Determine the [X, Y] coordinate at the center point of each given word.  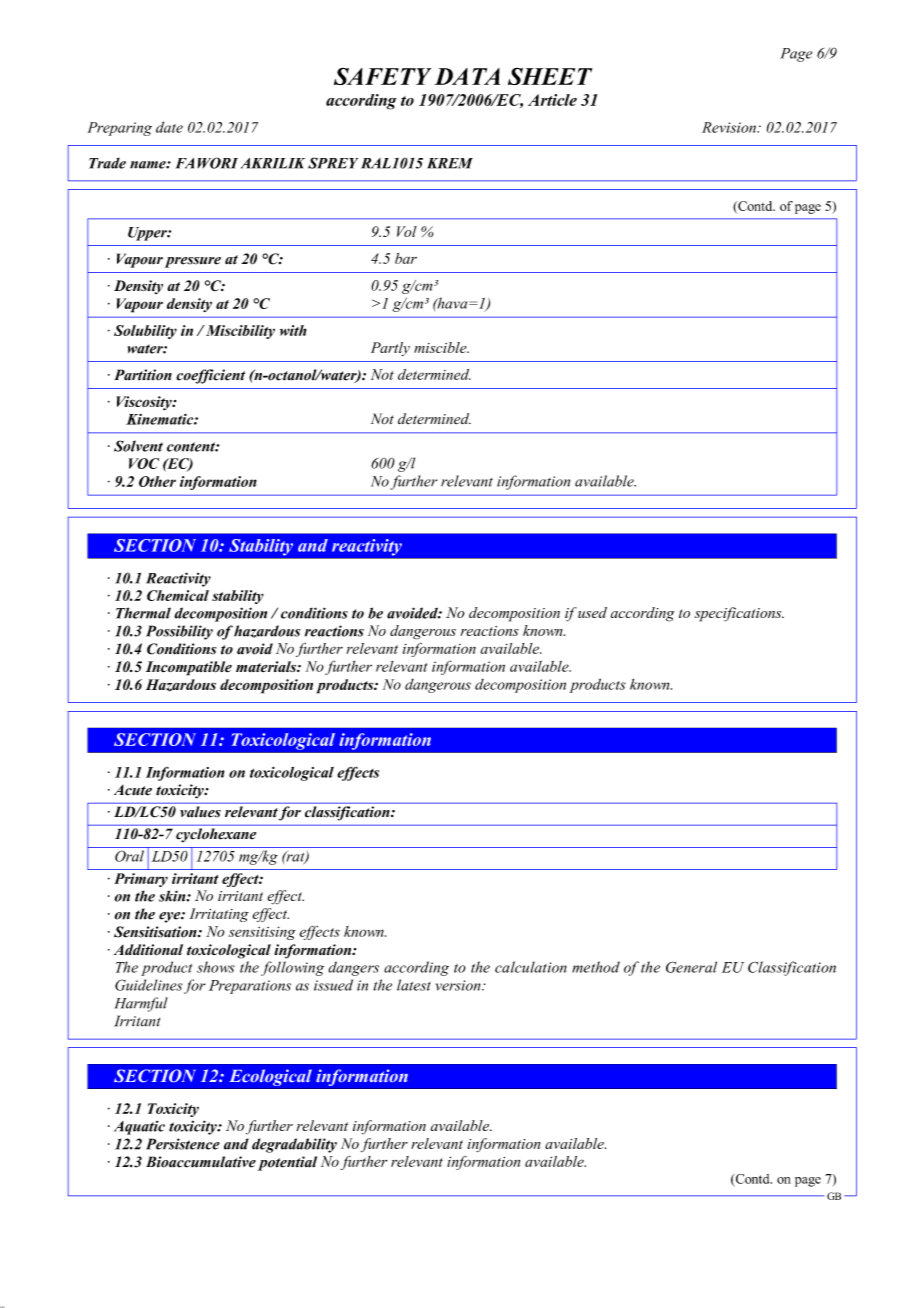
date [169, 127]
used [592, 612]
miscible [441, 347]
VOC [144, 463]
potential [287, 1163]
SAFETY [383, 76]
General [691, 967]
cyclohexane [216, 835]
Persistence [183, 1144]
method [596, 967]
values [200, 811]
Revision [730, 127]
